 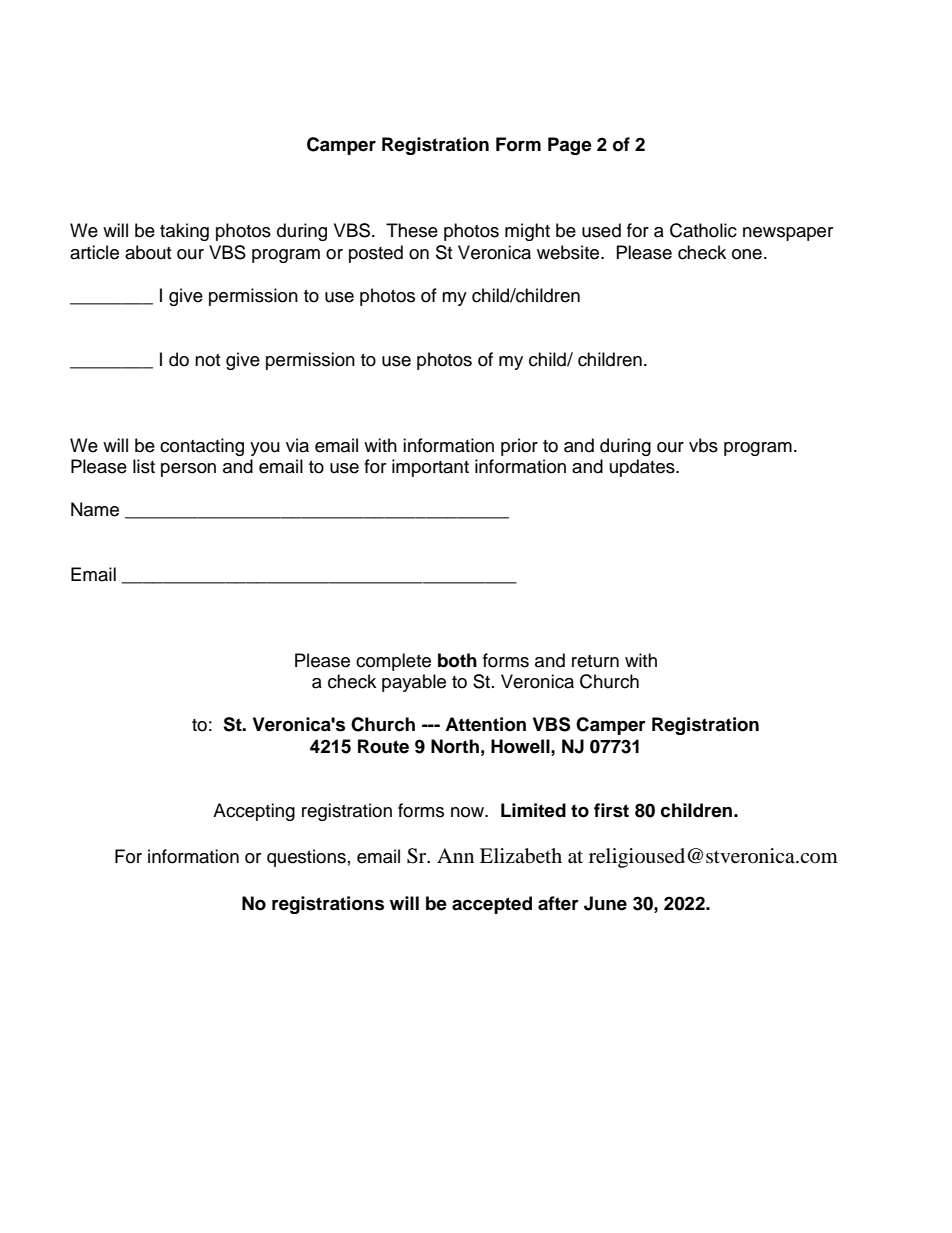 I want to click on complete, so click(x=393, y=662).
